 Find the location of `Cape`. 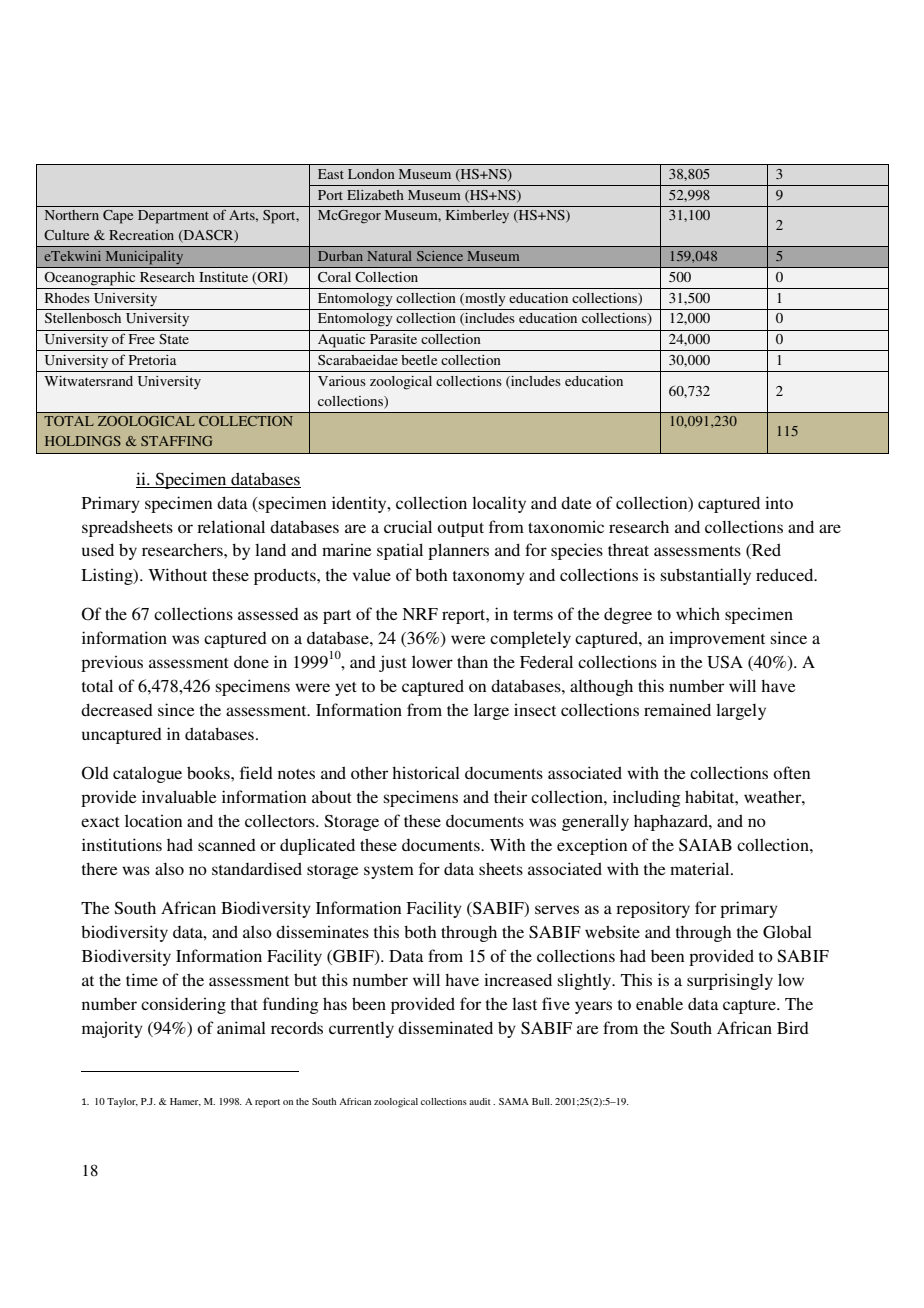

Cape is located at coordinates (118, 217).
